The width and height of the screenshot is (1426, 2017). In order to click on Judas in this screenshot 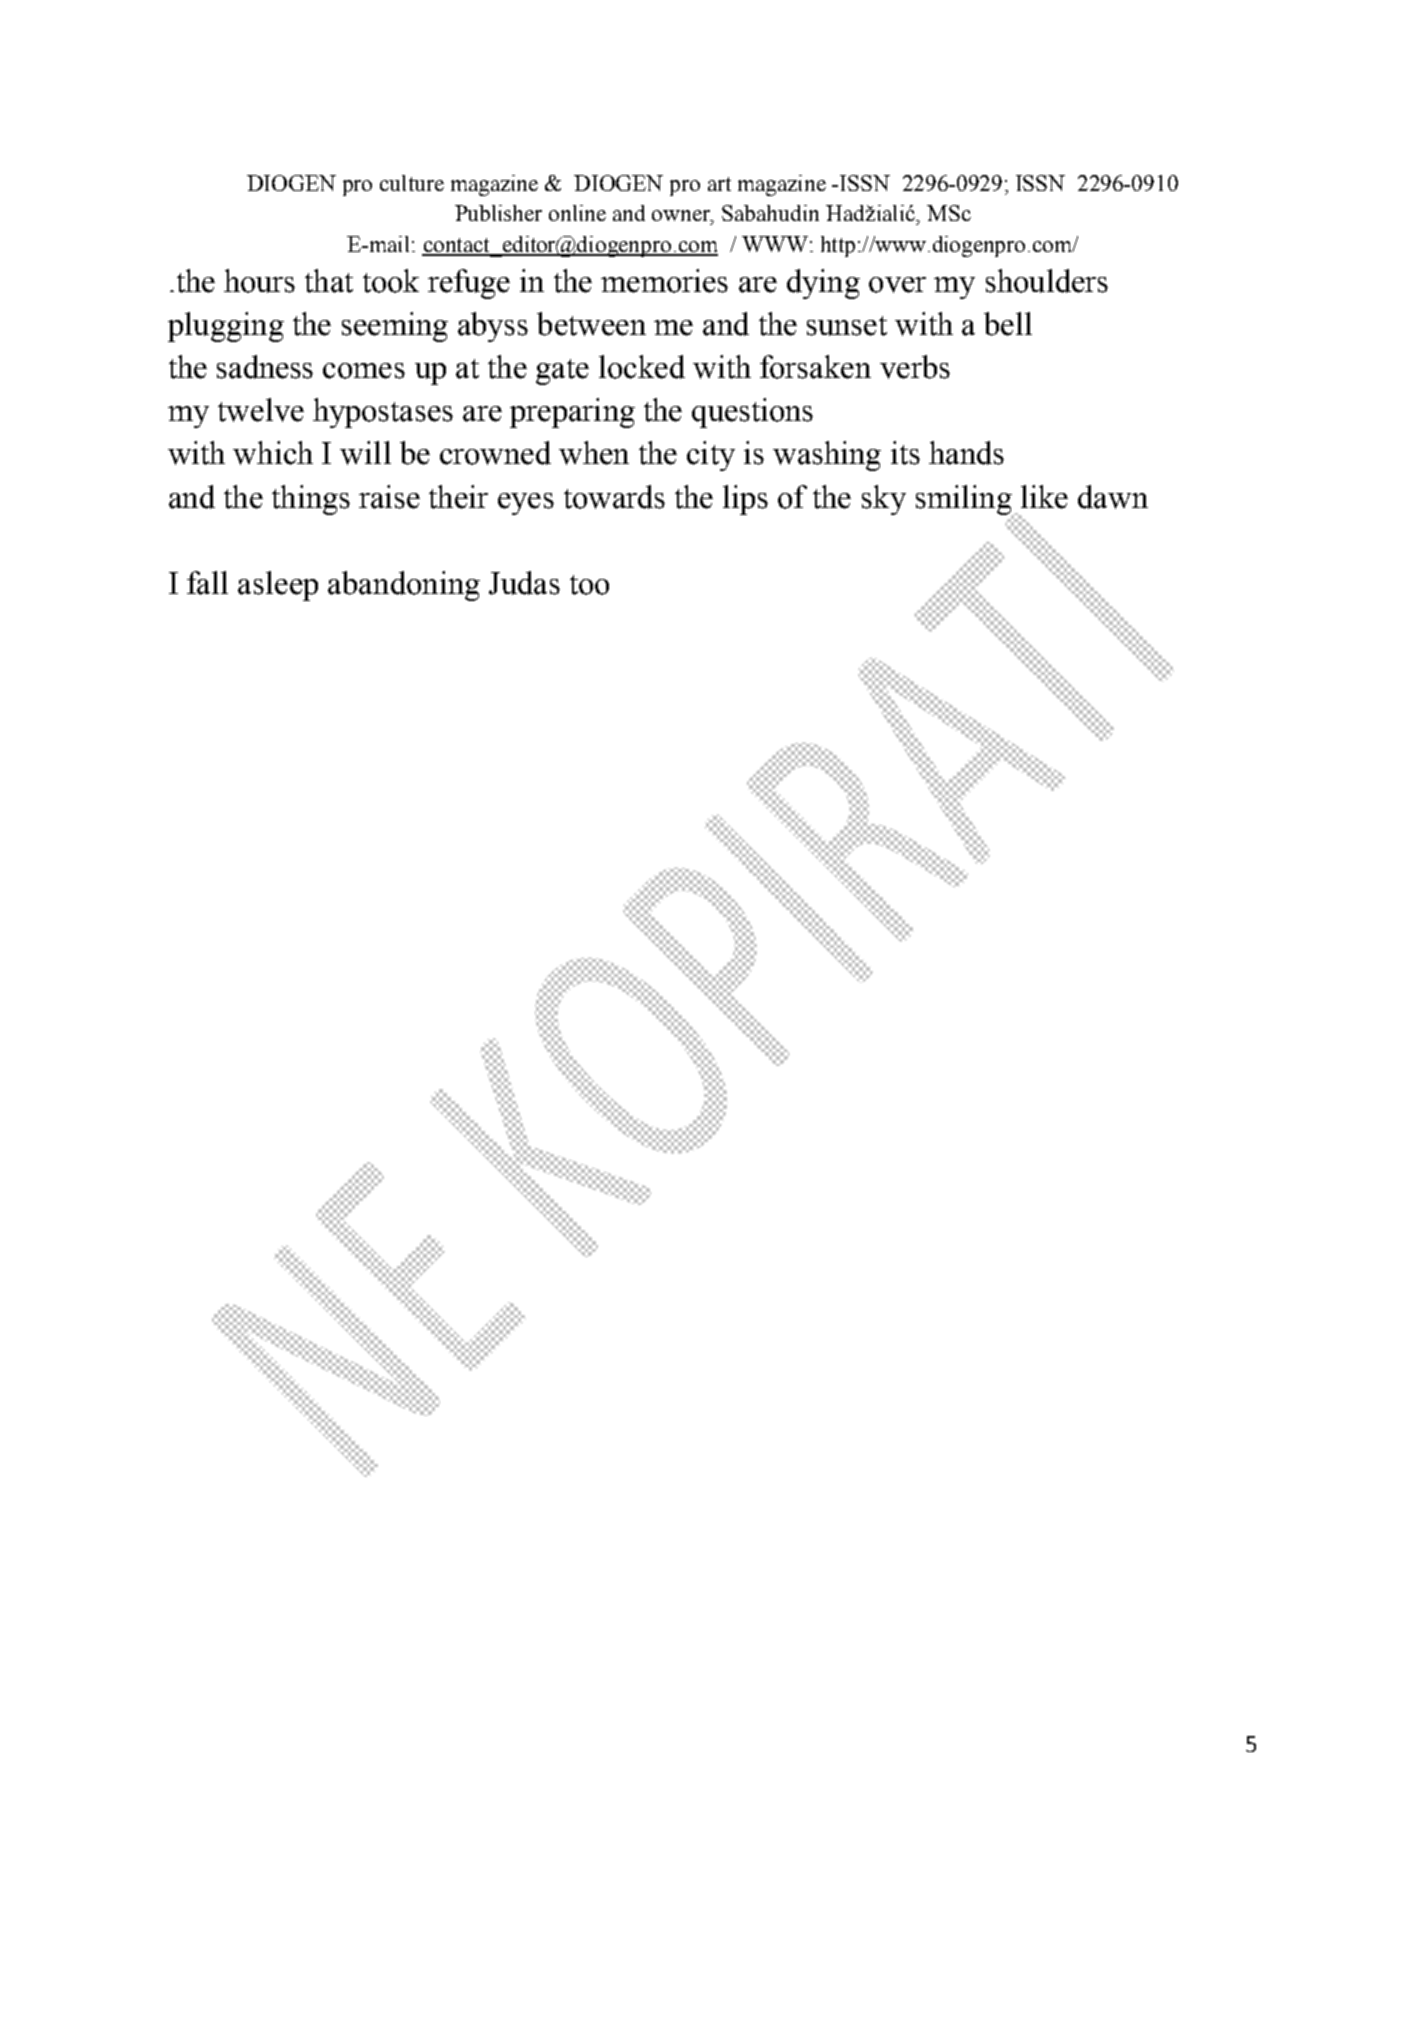, I will do `click(524, 583)`.
